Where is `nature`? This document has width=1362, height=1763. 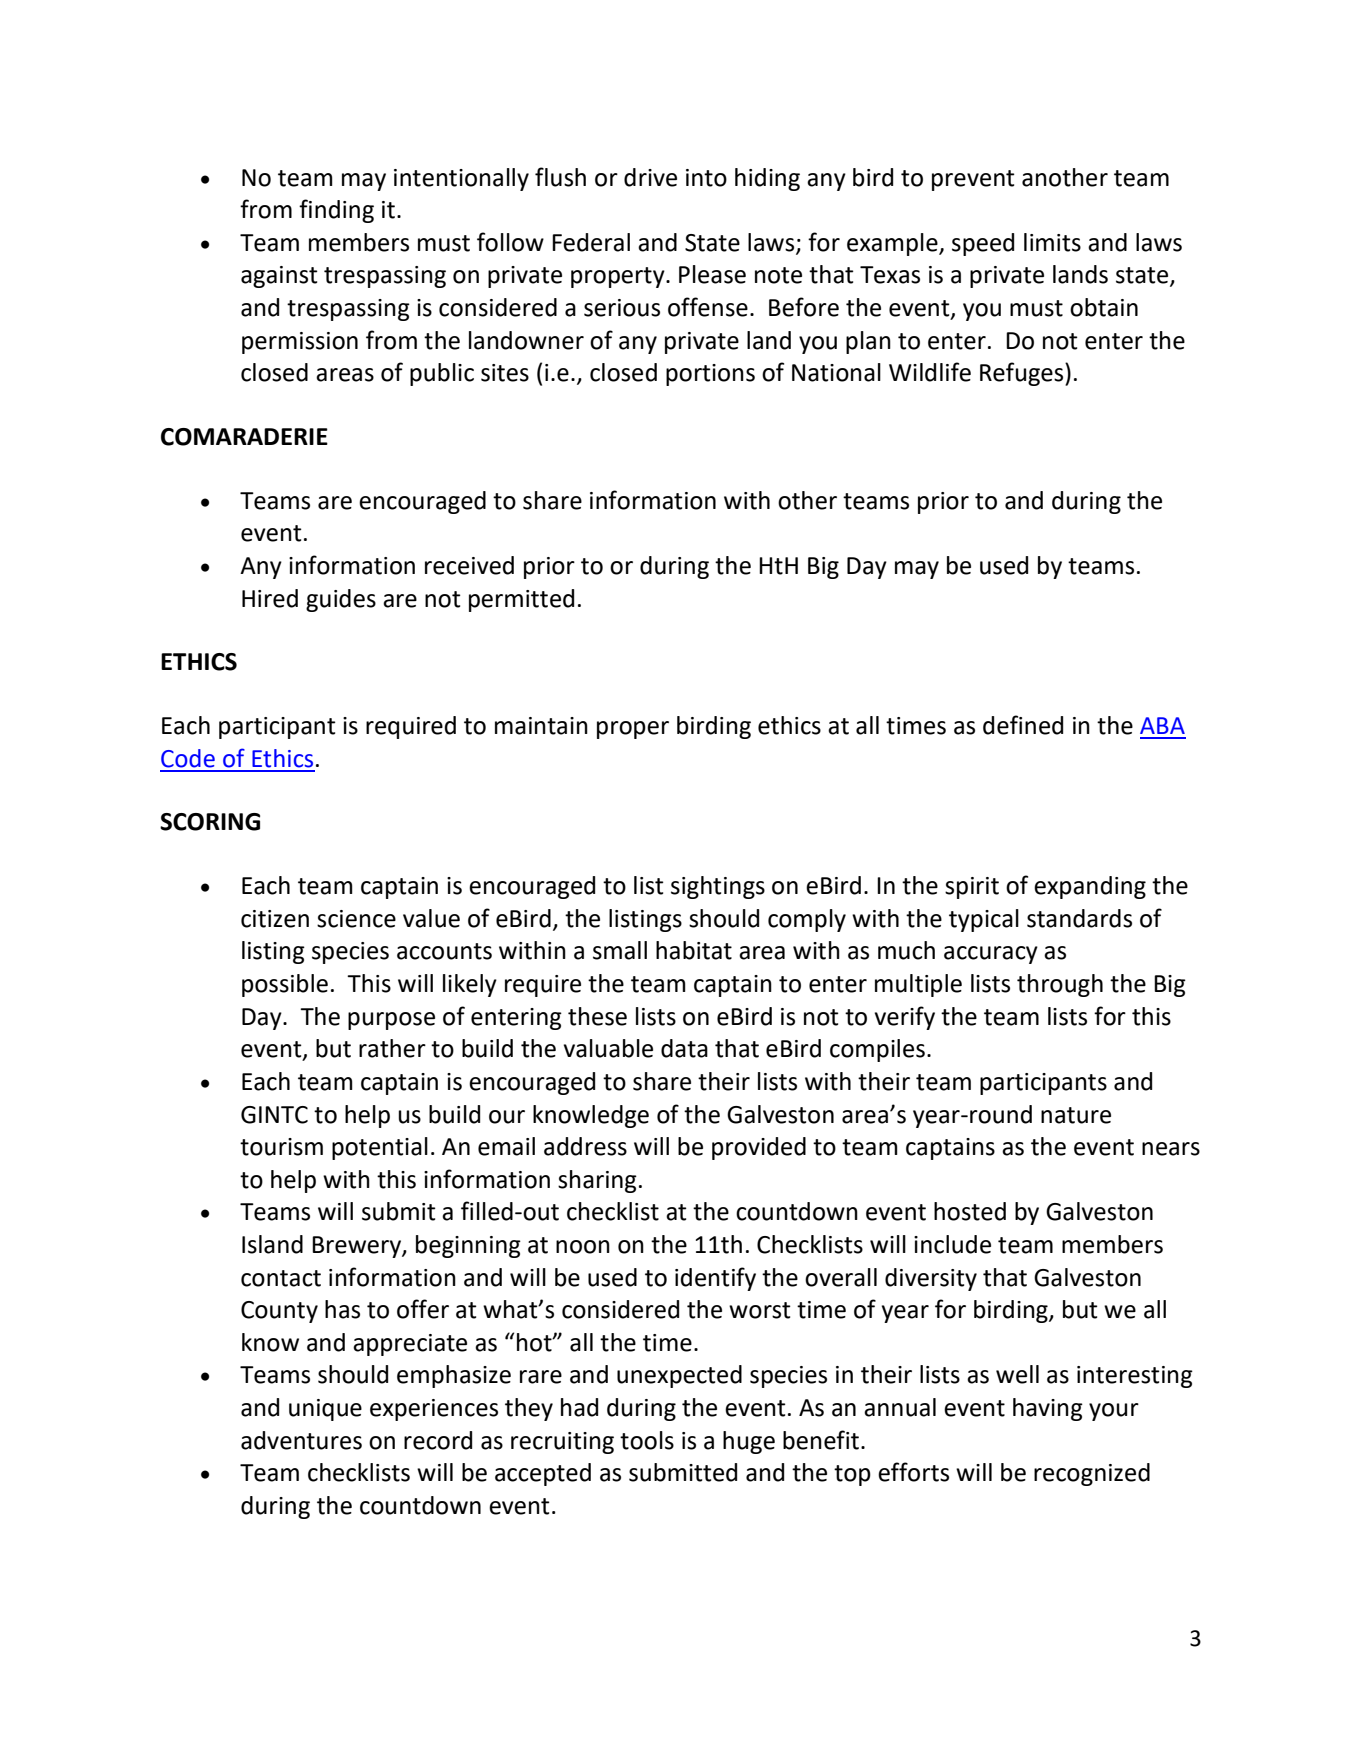 nature is located at coordinates (1076, 1115).
